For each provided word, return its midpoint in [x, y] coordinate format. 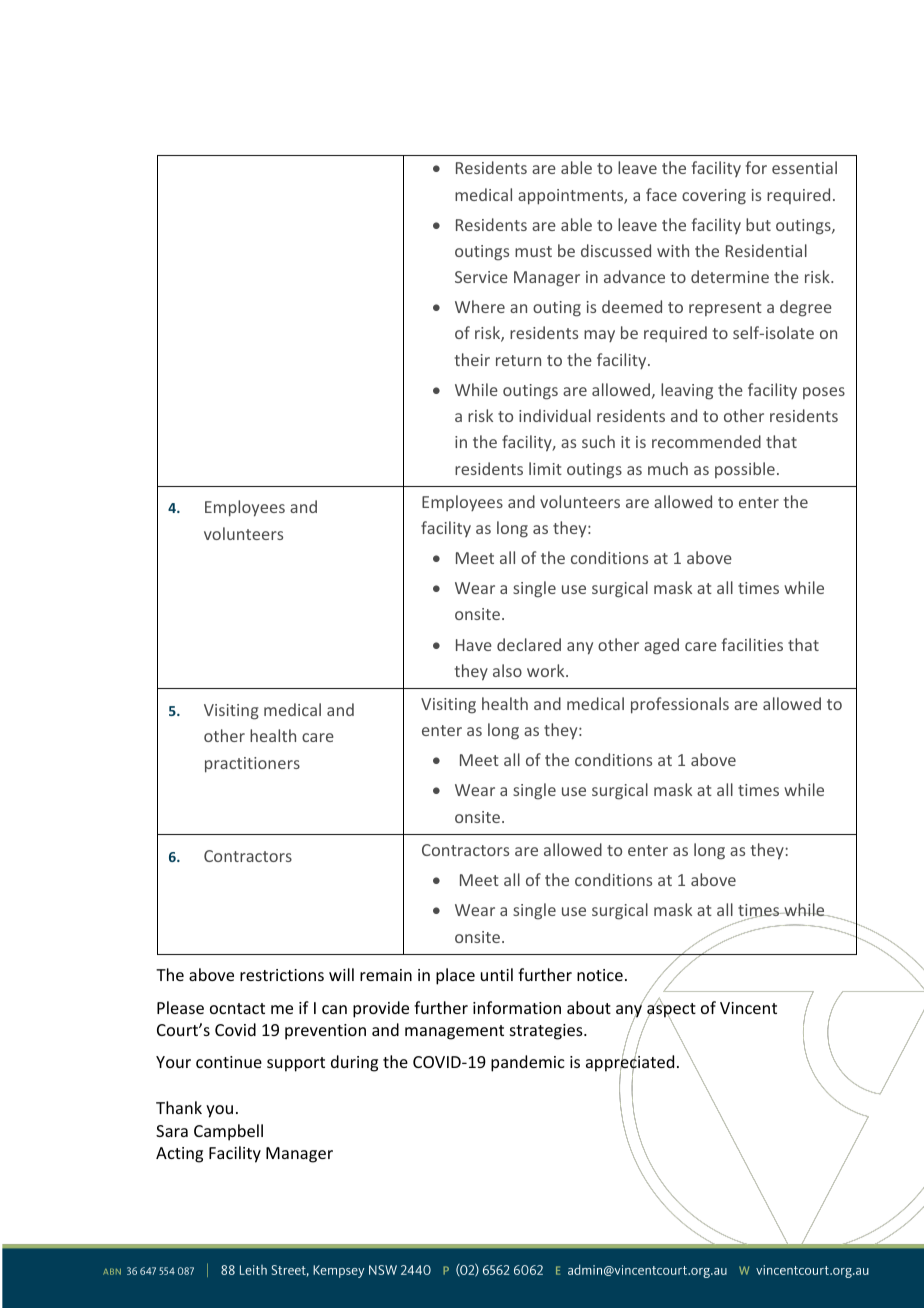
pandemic [528, 1063]
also [507, 670]
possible [745, 470]
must [533, 251]
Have [474, 645]
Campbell [228, 1132]
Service [481, 277]
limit [545, 468]
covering [714, 197]
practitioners [252, 765]
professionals [680, 705]
